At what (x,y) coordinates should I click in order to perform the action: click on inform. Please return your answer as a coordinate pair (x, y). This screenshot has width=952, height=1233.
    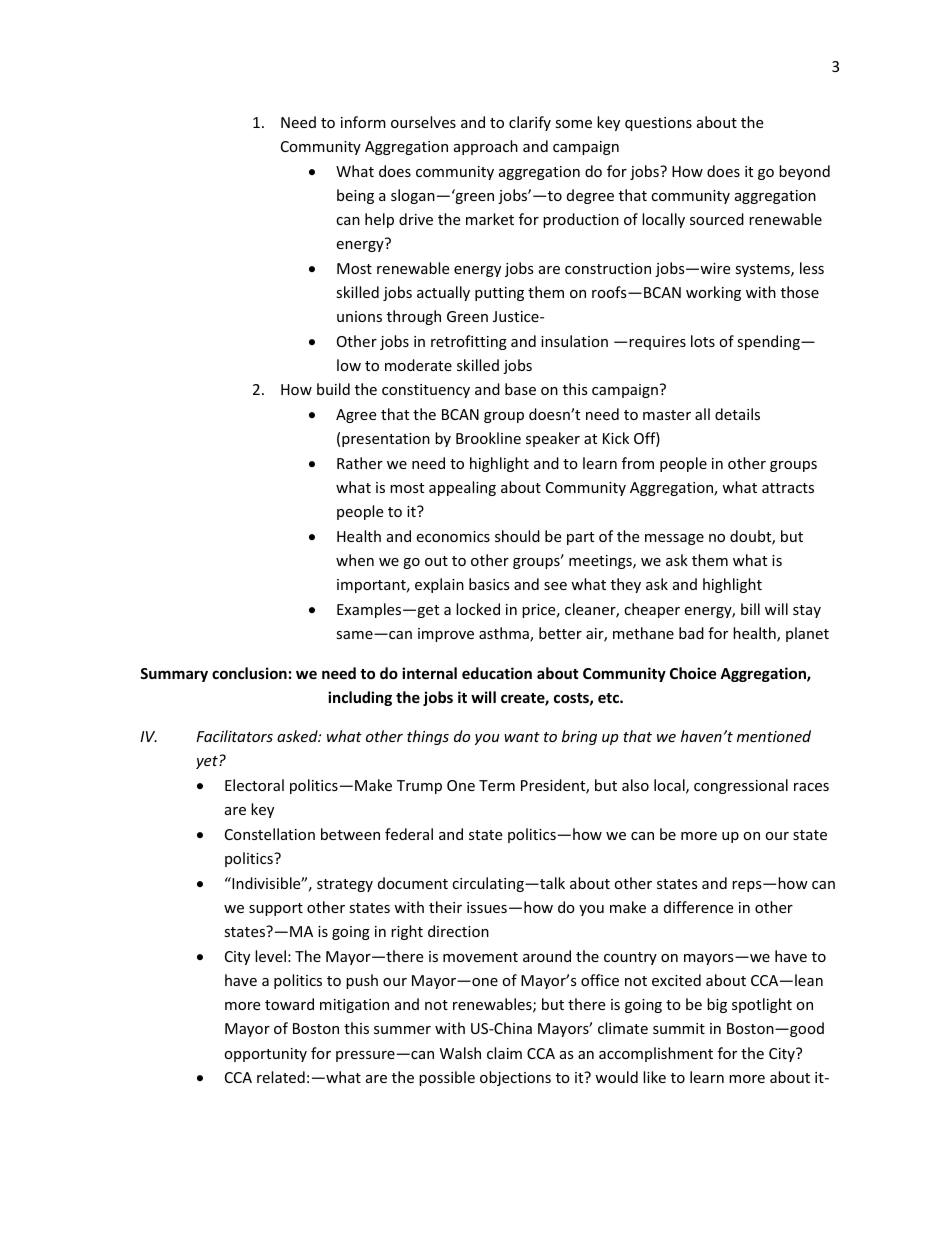
    Looking at the image, I should click on (363, 122).
